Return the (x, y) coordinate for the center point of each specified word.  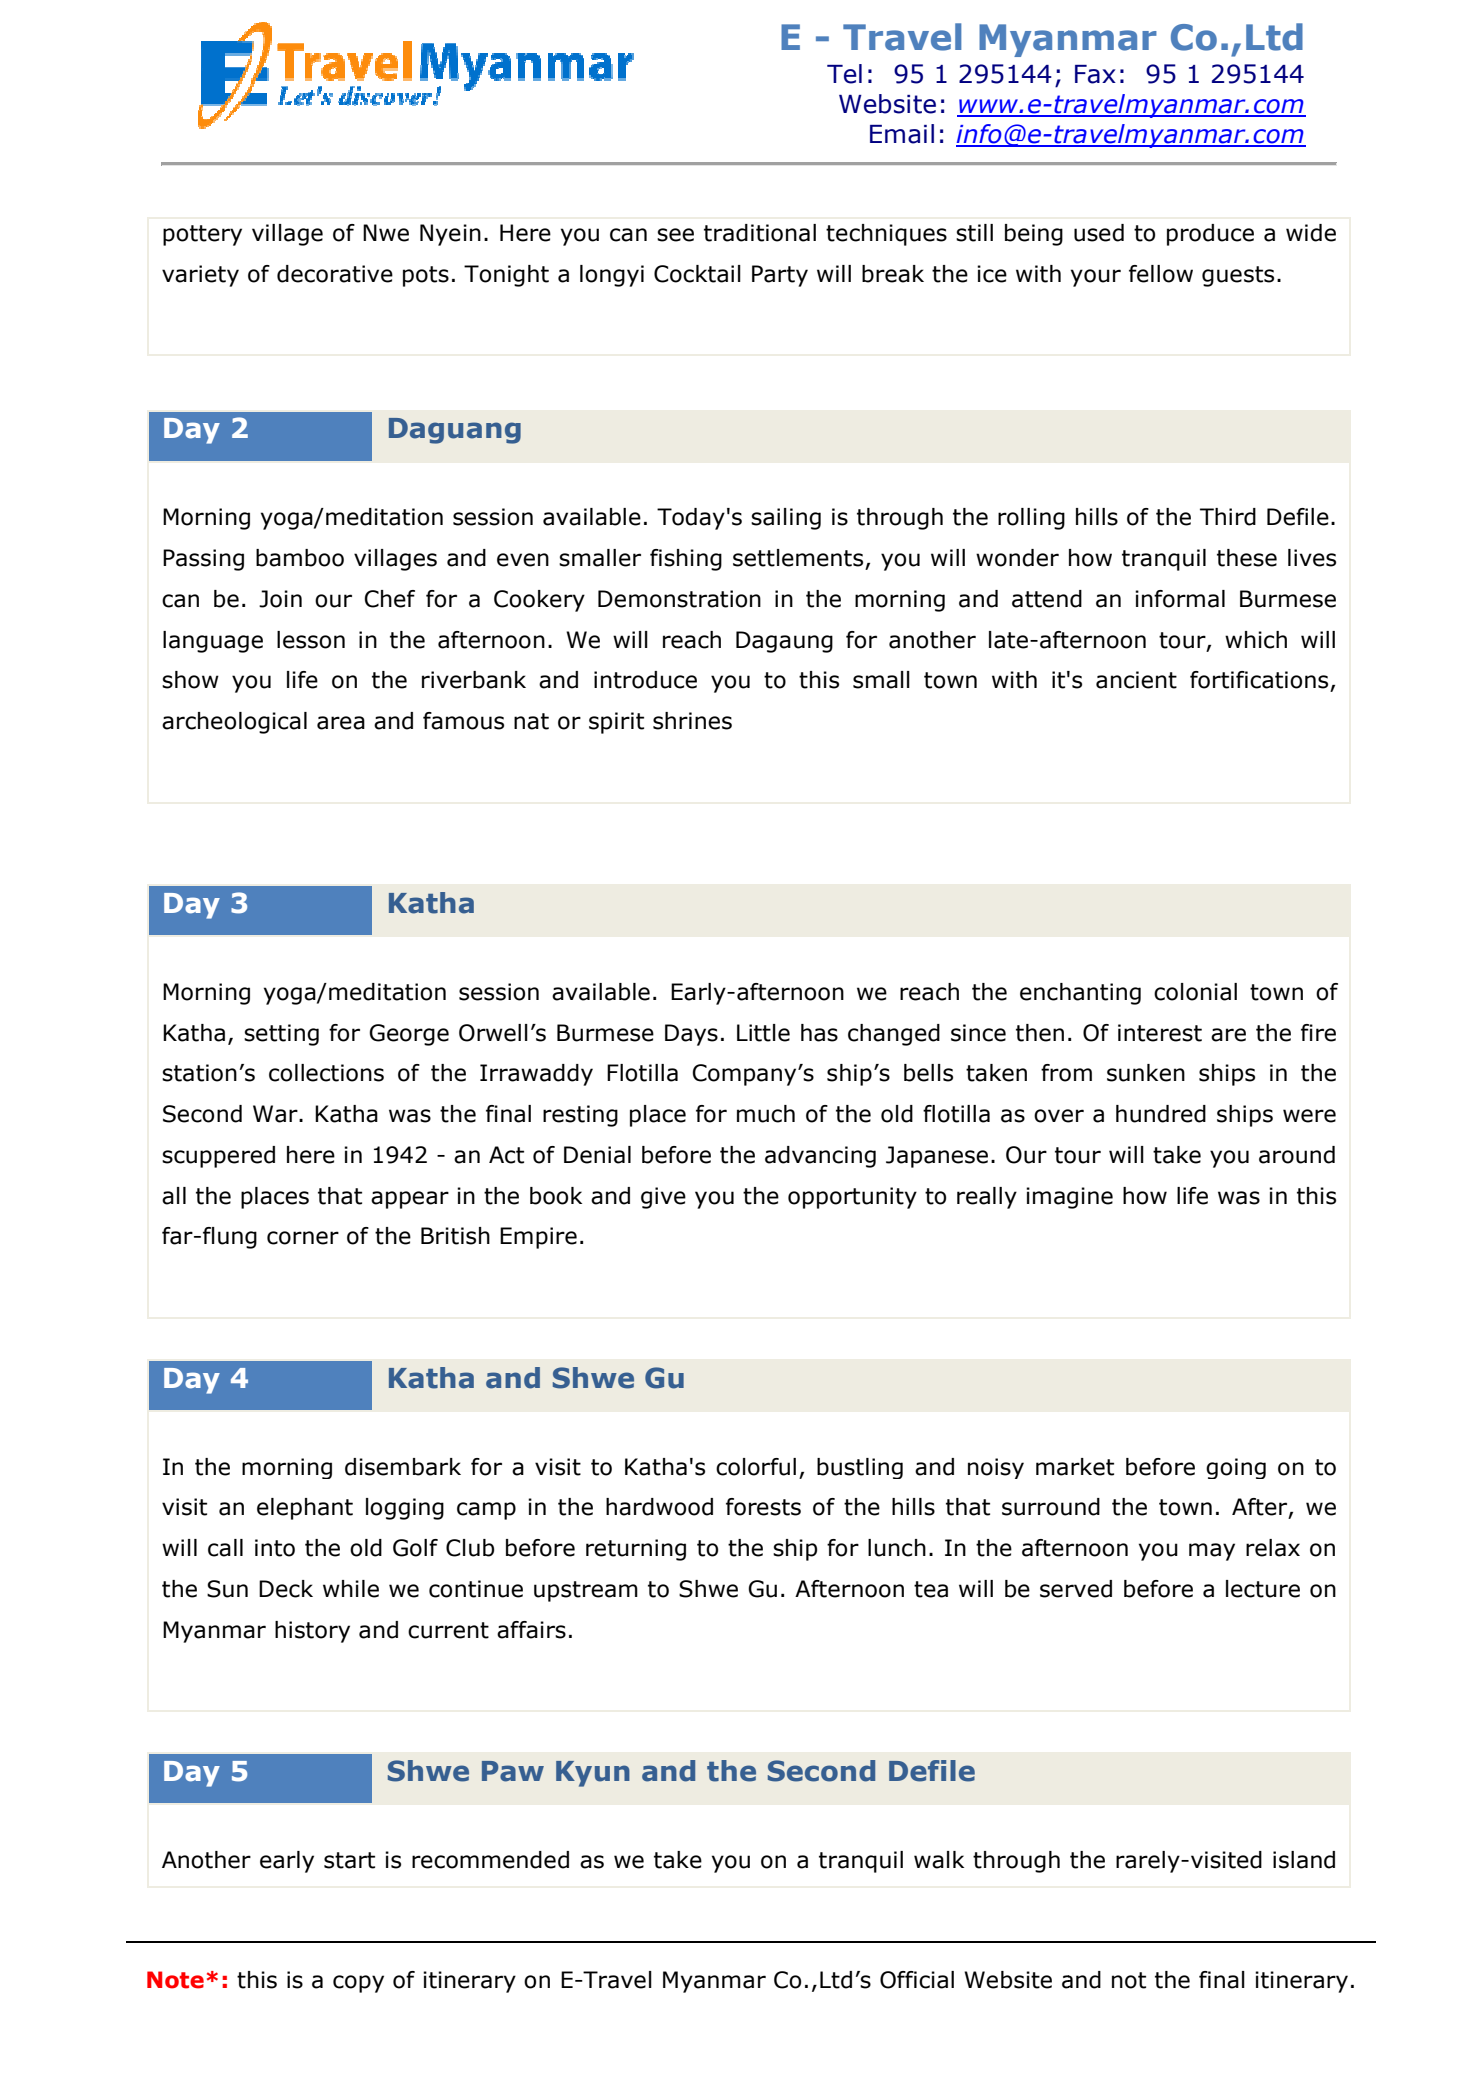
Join (280, 599)
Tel (844, 74)
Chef (389, 599)
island (1304, 1860)
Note (175, 1980)
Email (902, 134)
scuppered (218, 1157)
